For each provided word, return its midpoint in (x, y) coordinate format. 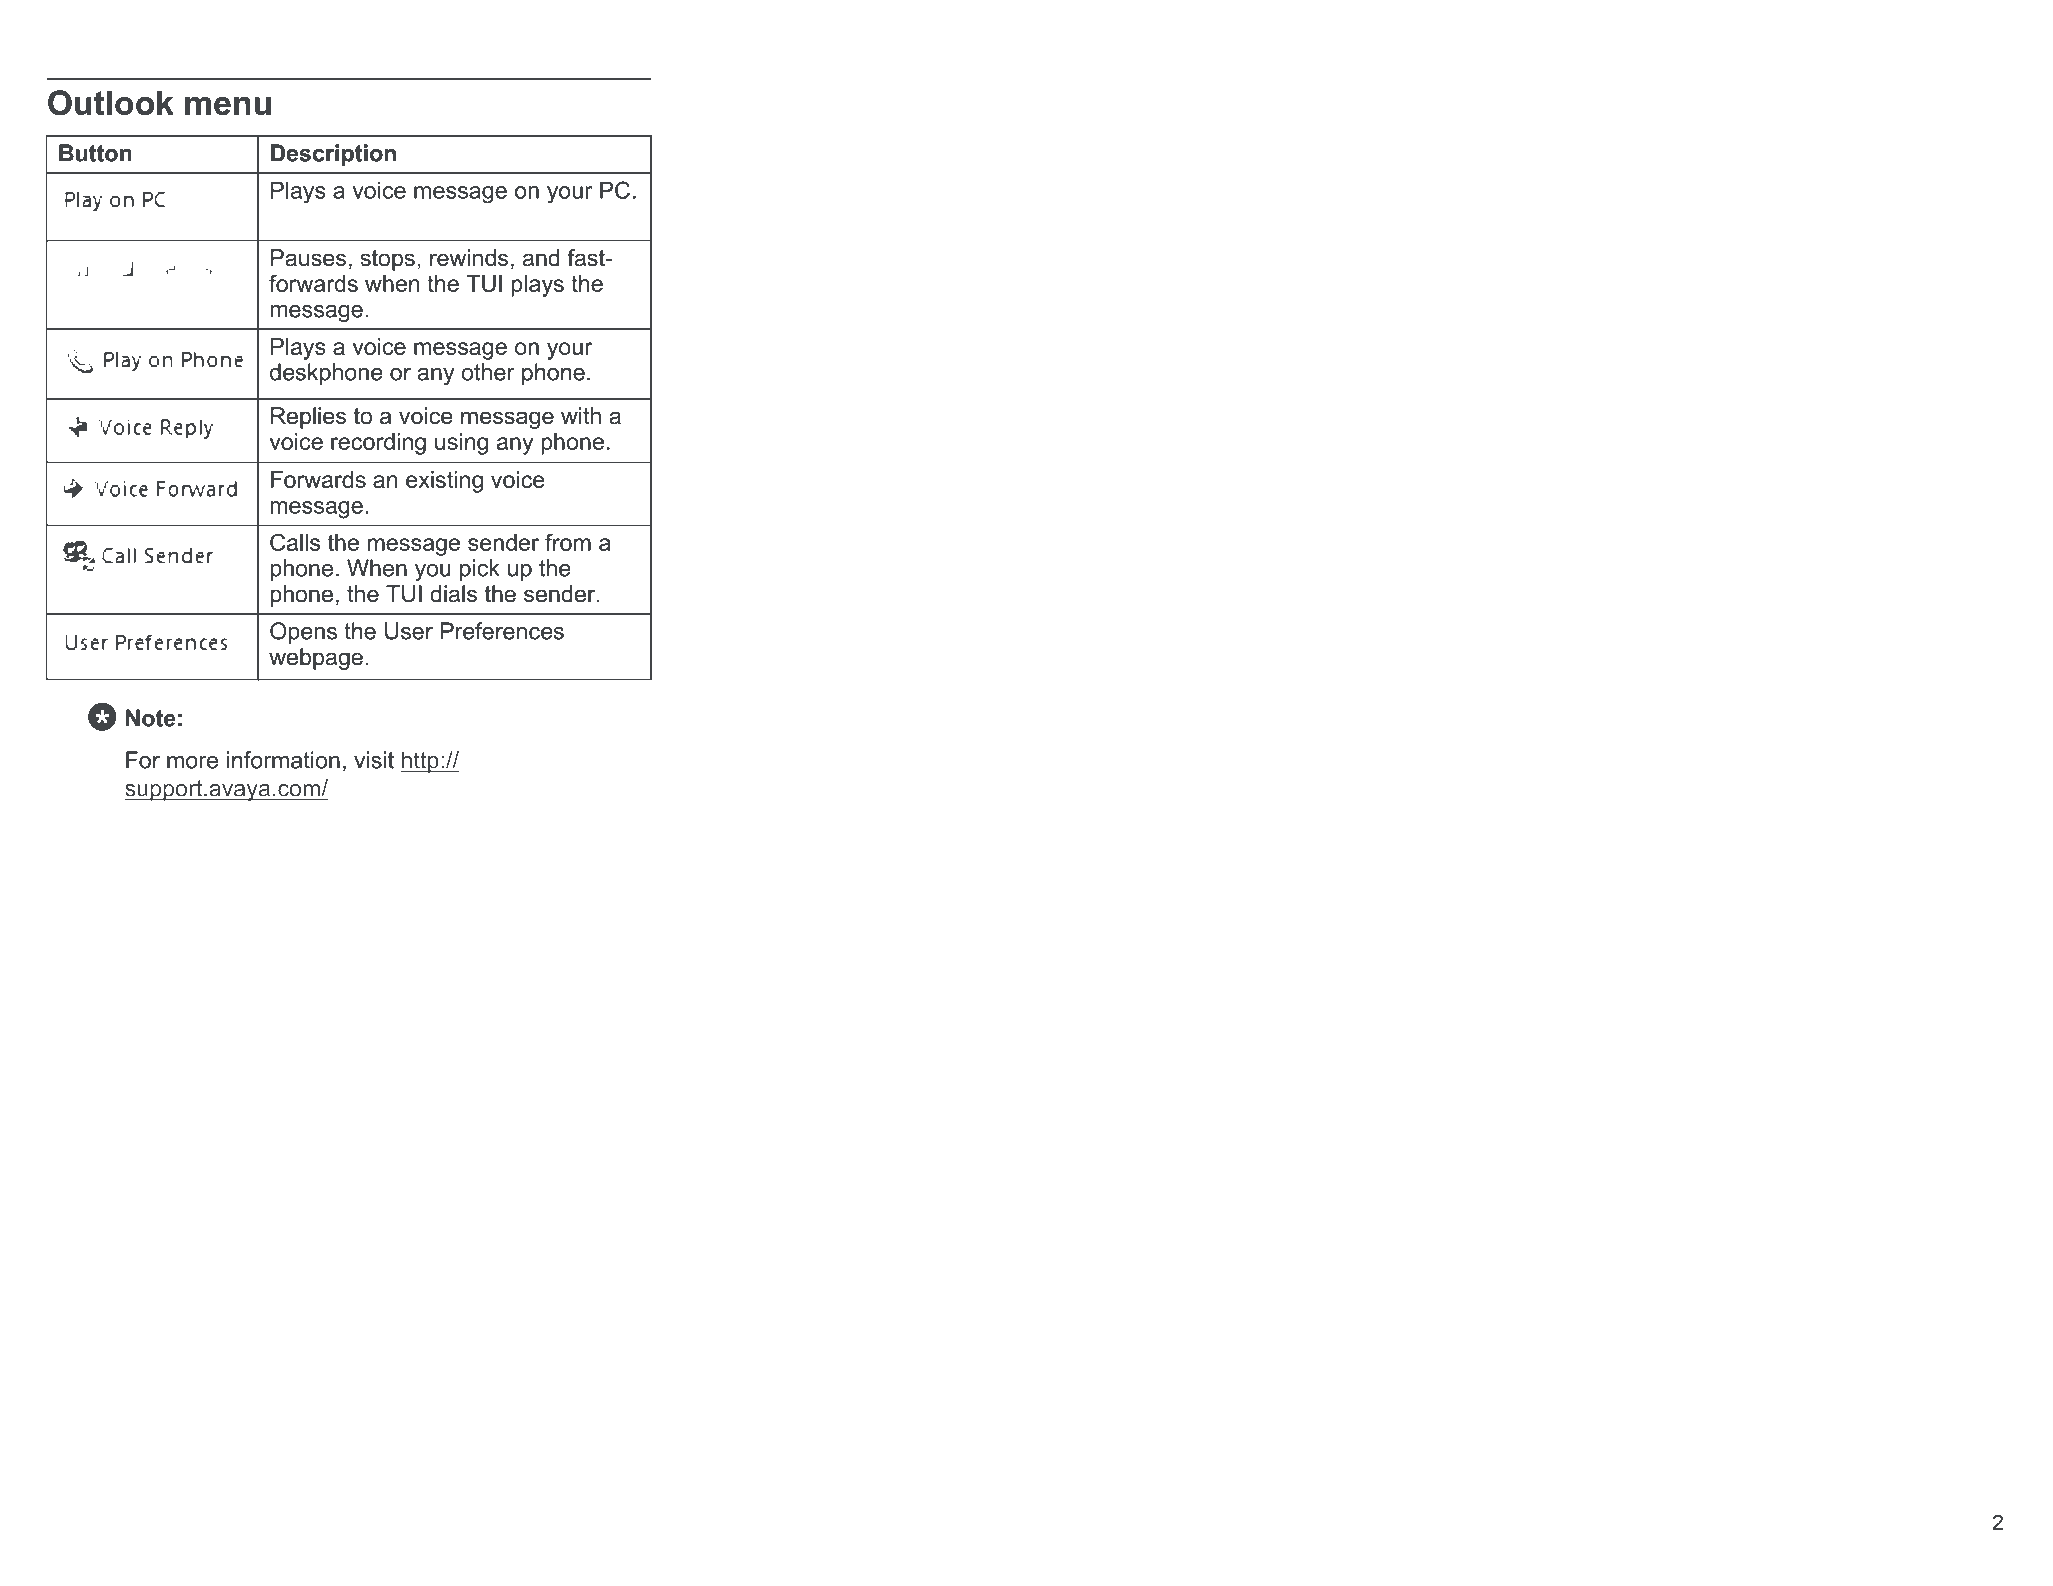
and (541, 258)
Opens (303, 633)
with (581, 415)
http (420, 762)
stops (388, 260)
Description (333, 155)
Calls (295, 542)
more (192, 762)
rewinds (469, 258)
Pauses (308, 258)
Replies (308, 418)
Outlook (111, 102)
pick (480, 570)
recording (378, 444)
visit (374, 760)
